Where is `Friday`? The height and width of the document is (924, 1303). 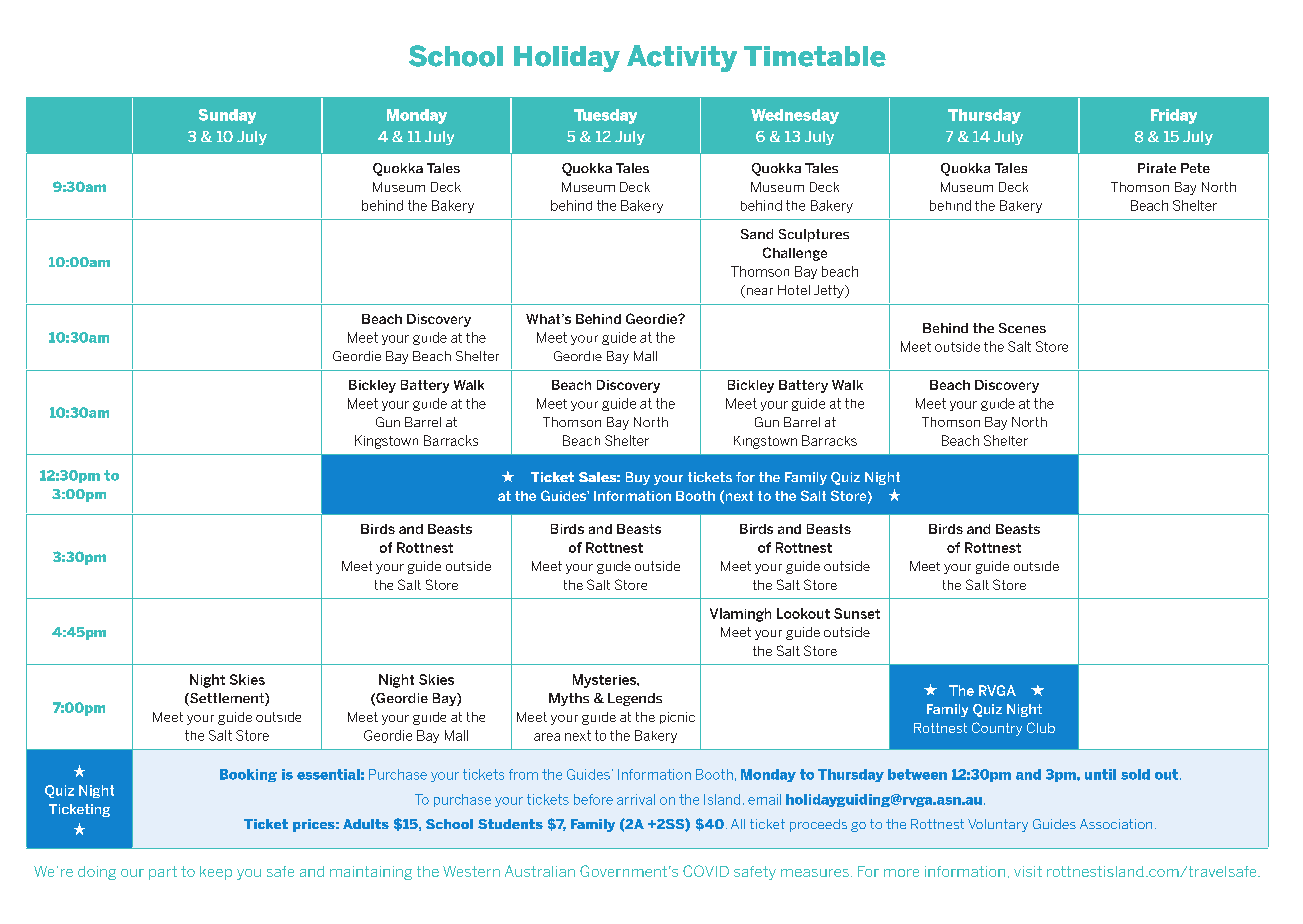 Friday is located at coordinates (1174, 116).
